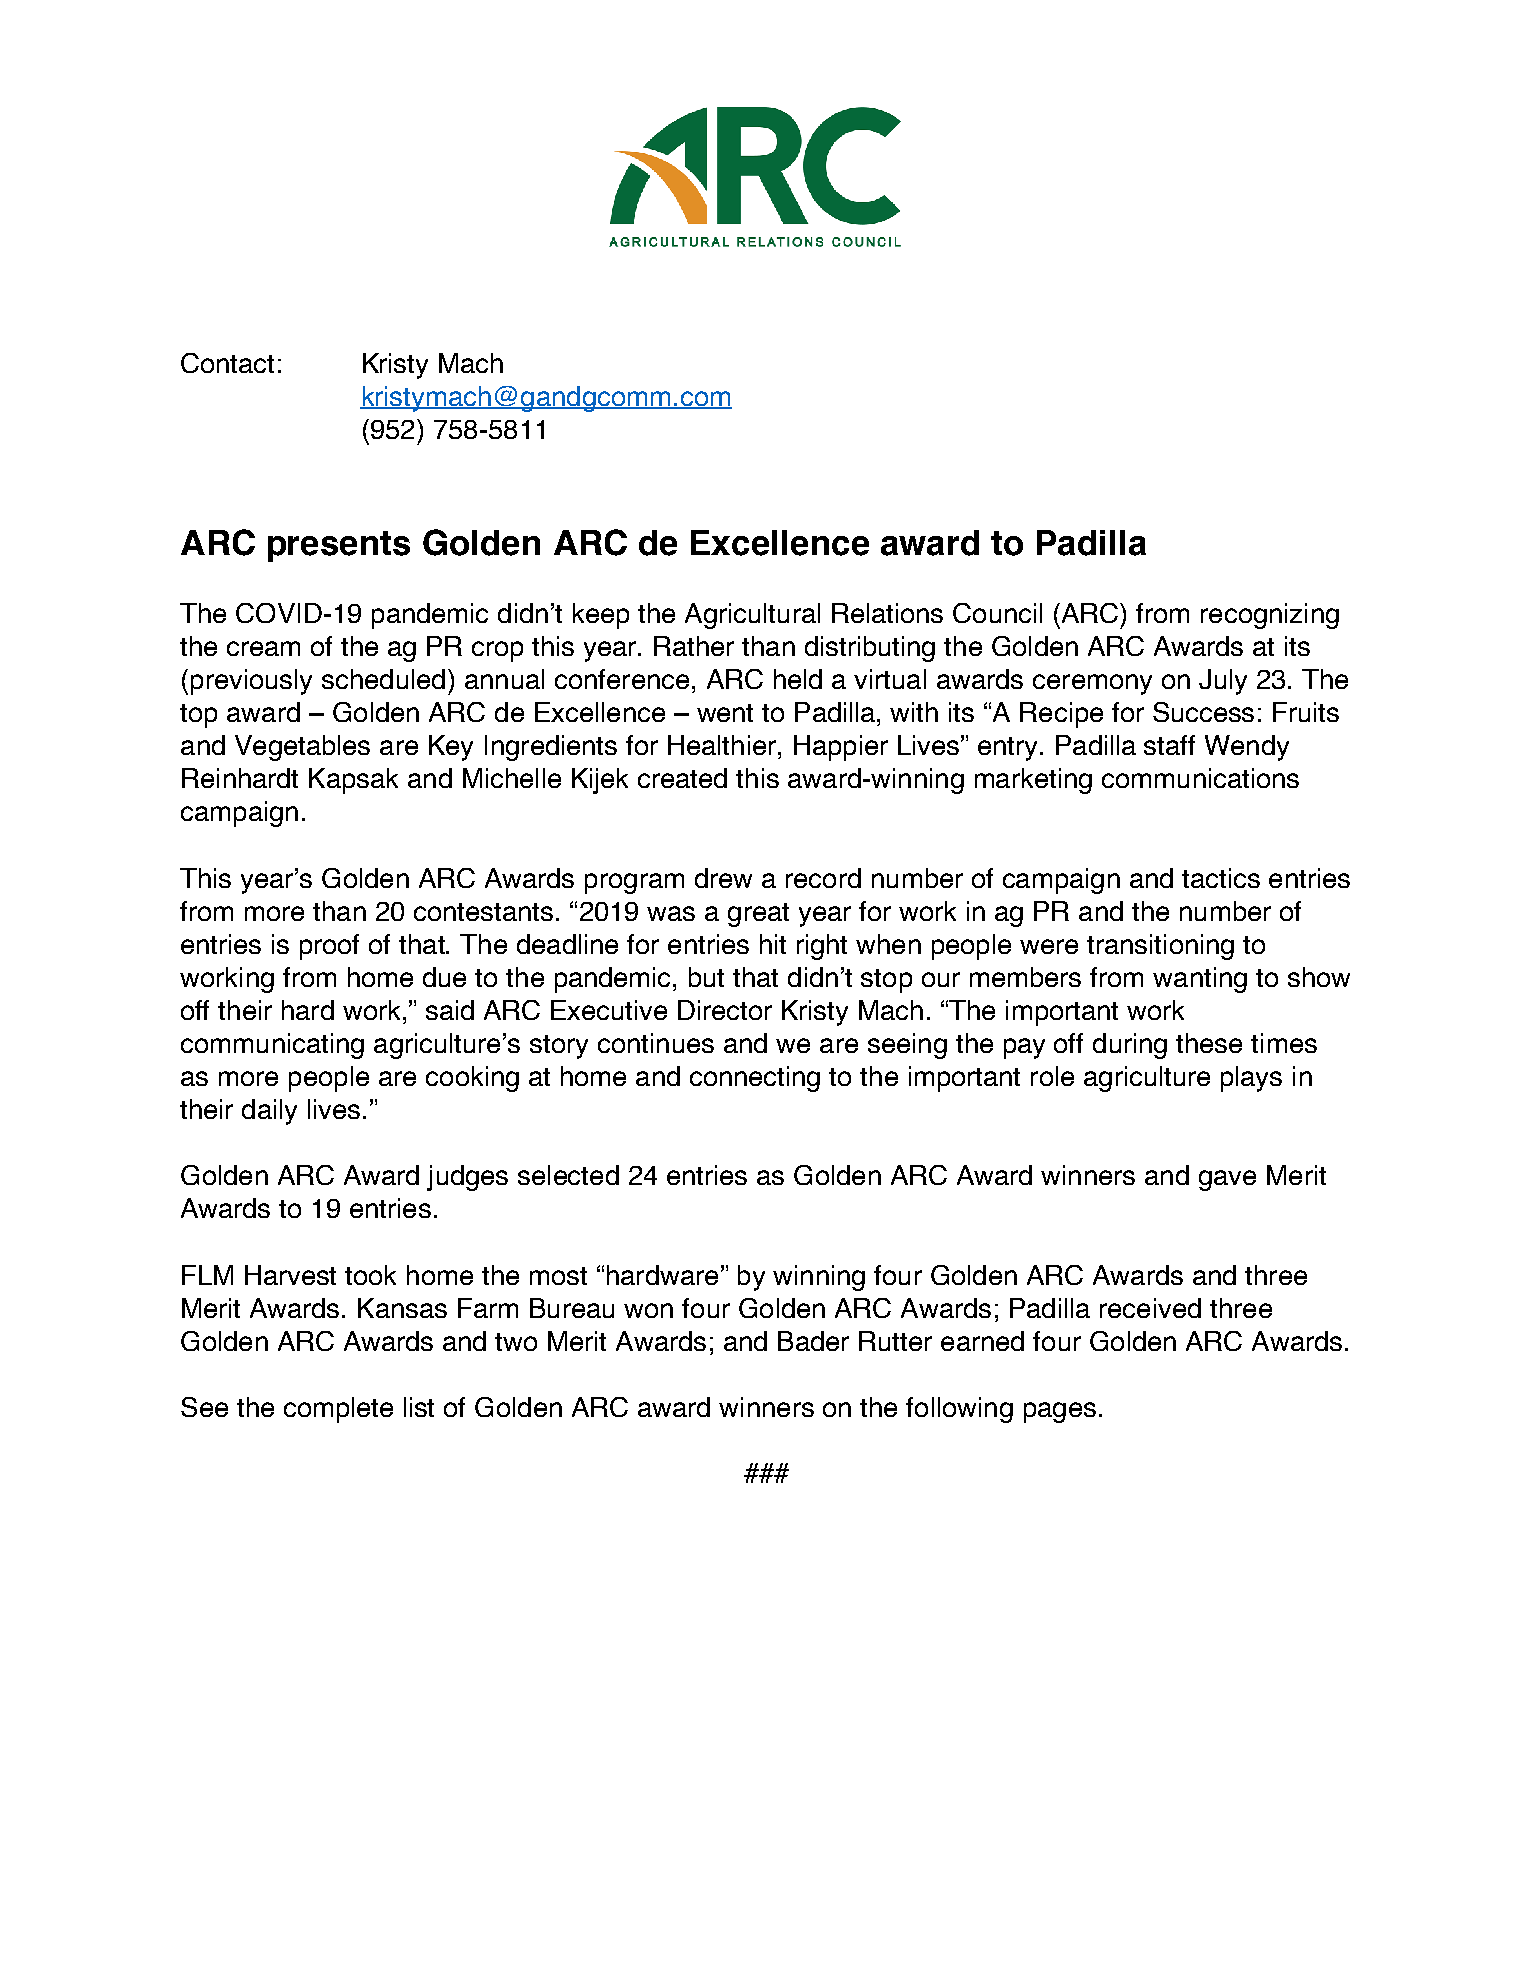 The height and width of the screenshot is (1985, 1534). I want to click on connecting, so click(755, 1079).
